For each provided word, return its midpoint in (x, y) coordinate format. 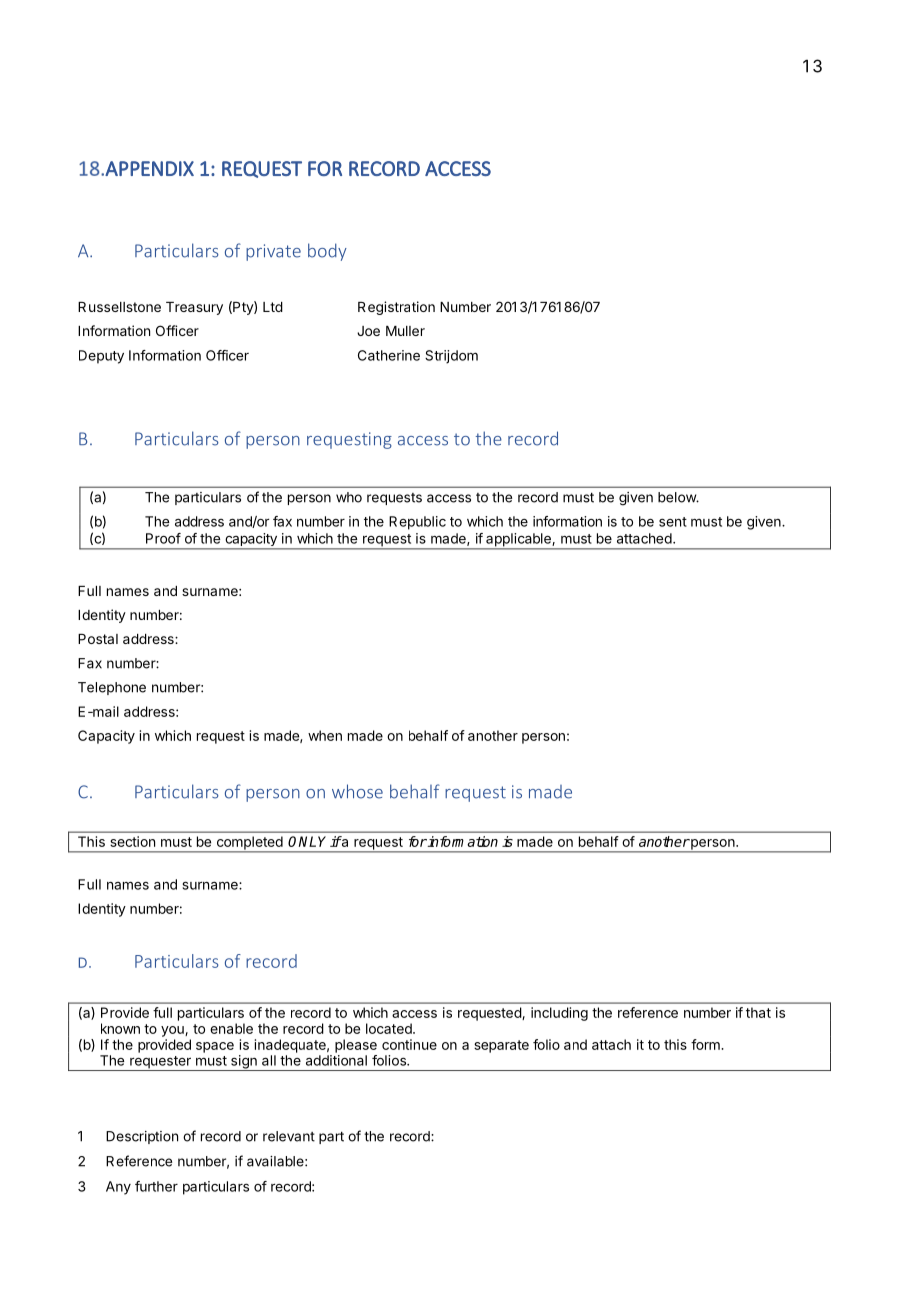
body (327, 252)
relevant (289, 1136)
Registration (396, 308)
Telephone (112, 688)
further (156, 1186)
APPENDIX (149, 168)
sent (673, 522)
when (325, 735)
